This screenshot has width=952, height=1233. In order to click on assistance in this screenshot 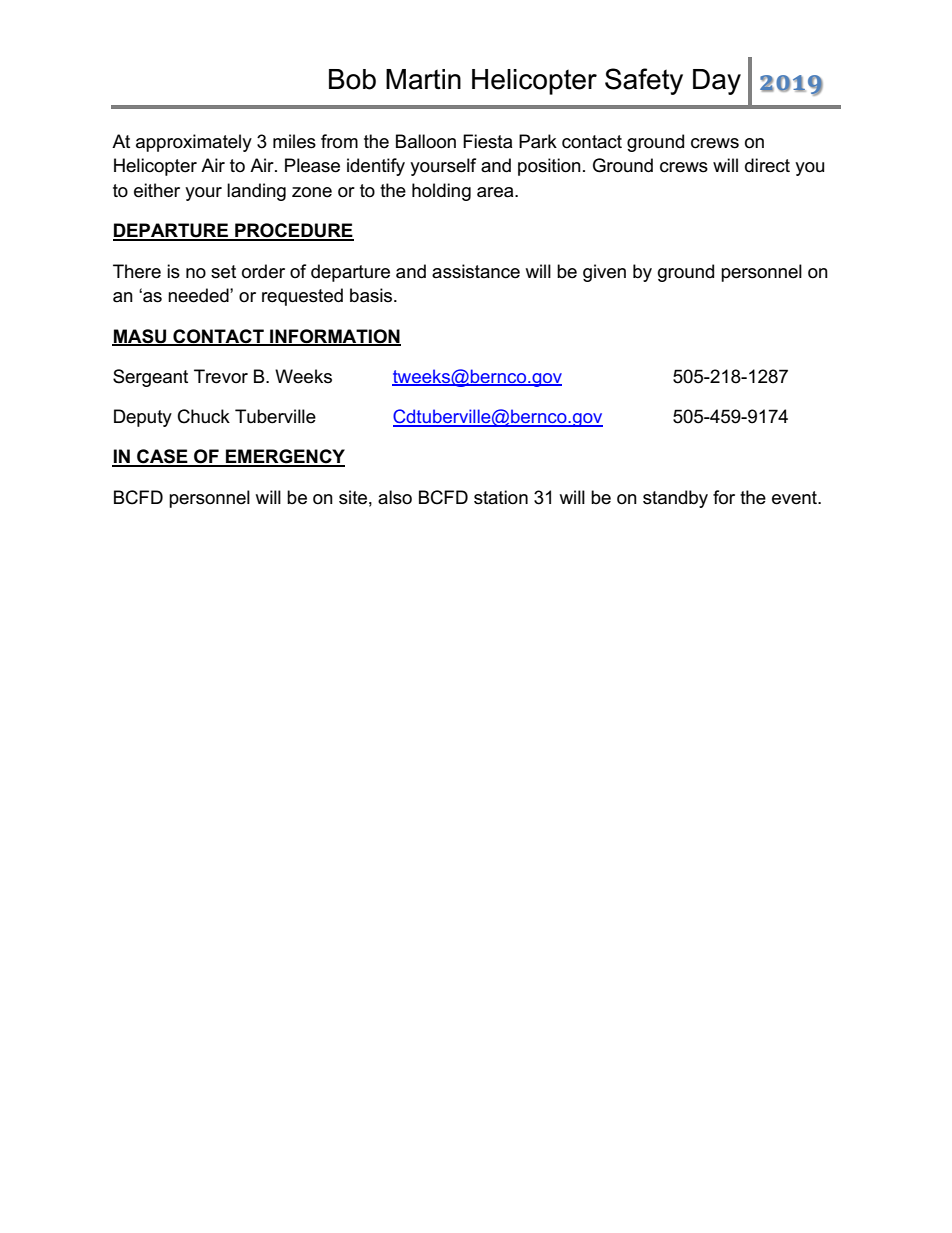, I will do `click(476, 271)`.
